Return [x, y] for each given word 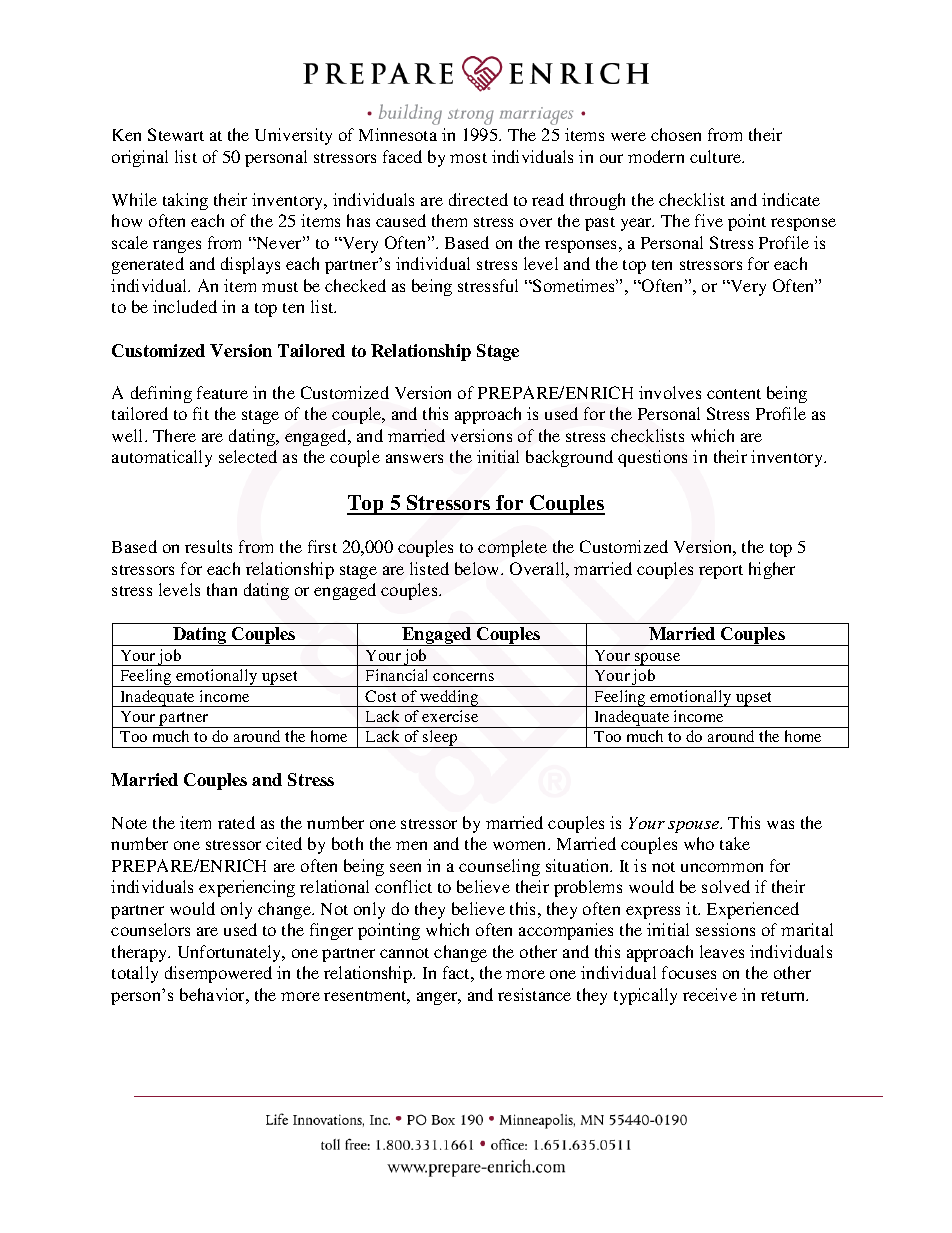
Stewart [176, 134]
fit [201, 413]
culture [717, 156]
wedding [449, 698]
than [222, 589]
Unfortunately [231, 953]
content [734, 394]
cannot [404, 953]
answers [414, 458]
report [721, 572]
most [468, 158]
